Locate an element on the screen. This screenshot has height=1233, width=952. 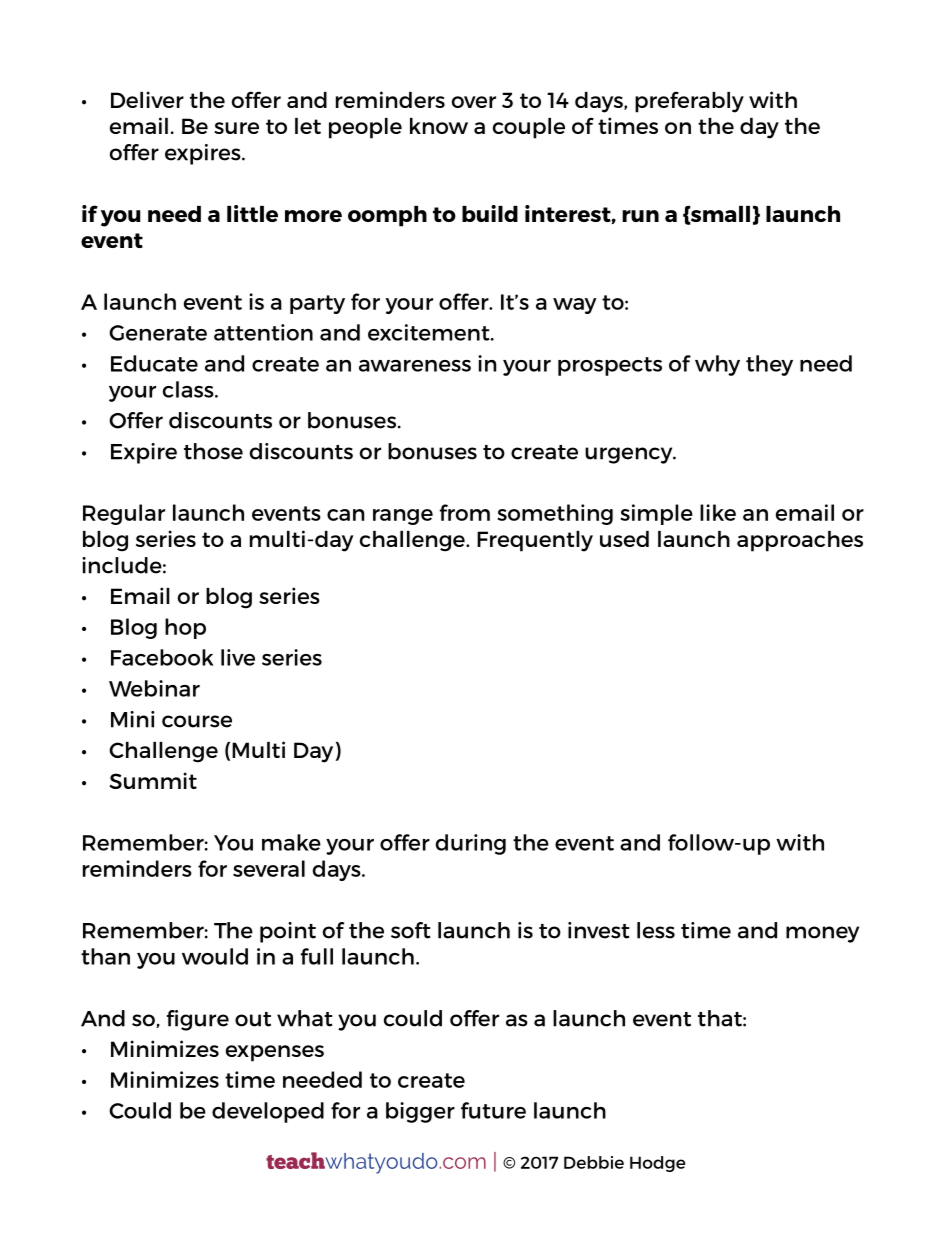
sure is located at coordinates (236, 128).
